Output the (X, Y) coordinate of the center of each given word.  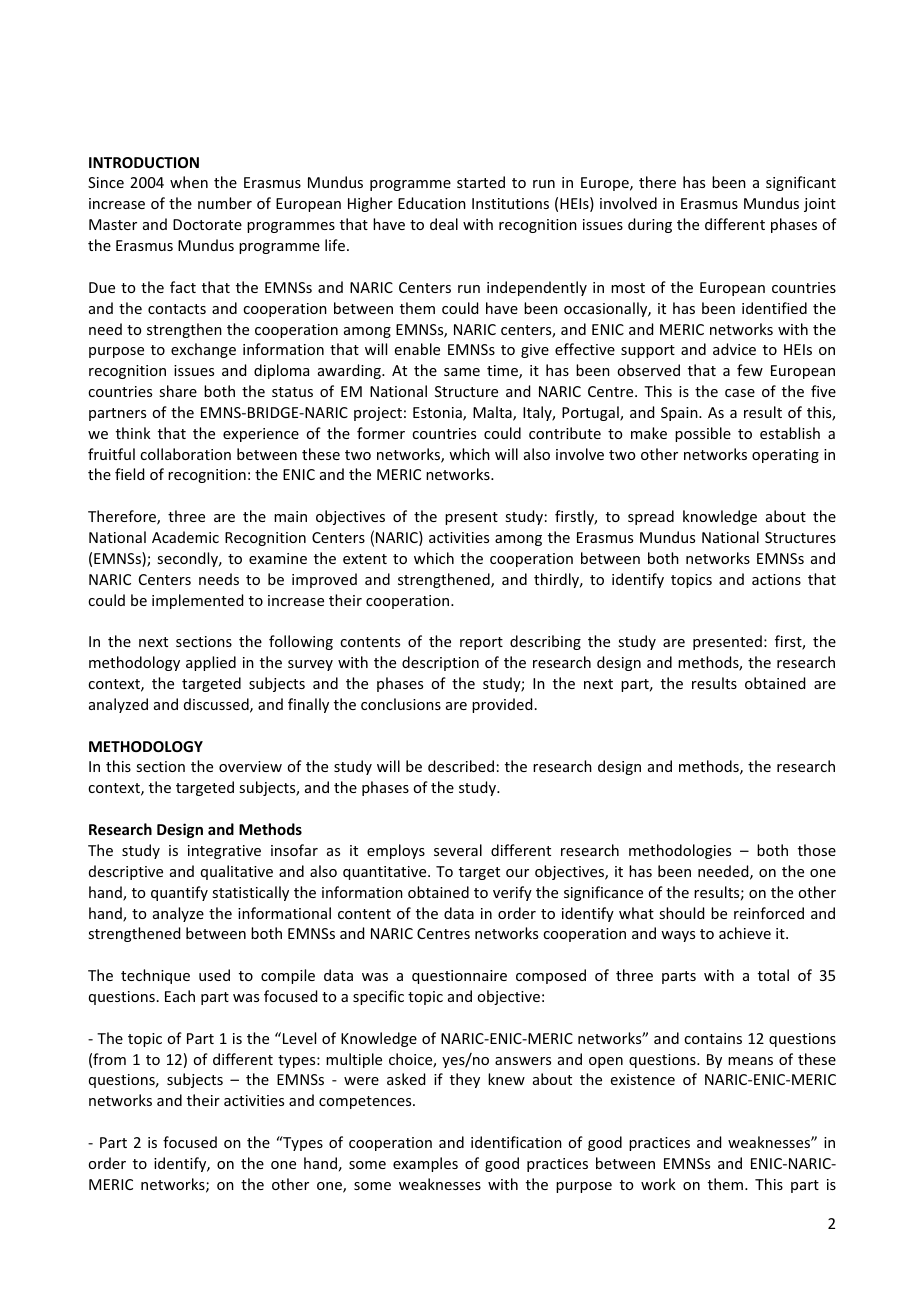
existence (643, 1079)
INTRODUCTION (144, 162)
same (462, 372)
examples (425, 1164)
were (361, 1081)
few (750, 370)
